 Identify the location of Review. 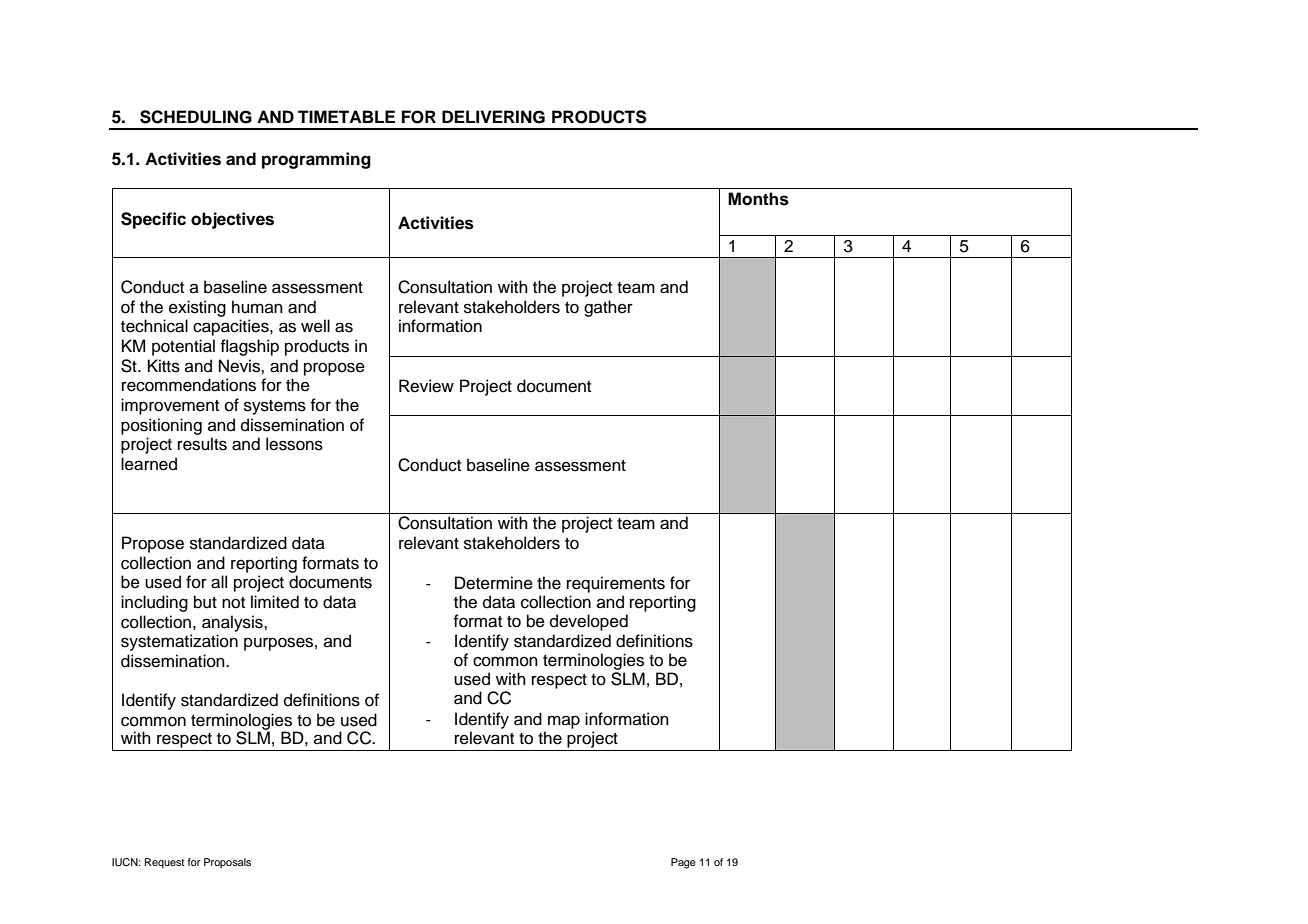
(426, 386).
